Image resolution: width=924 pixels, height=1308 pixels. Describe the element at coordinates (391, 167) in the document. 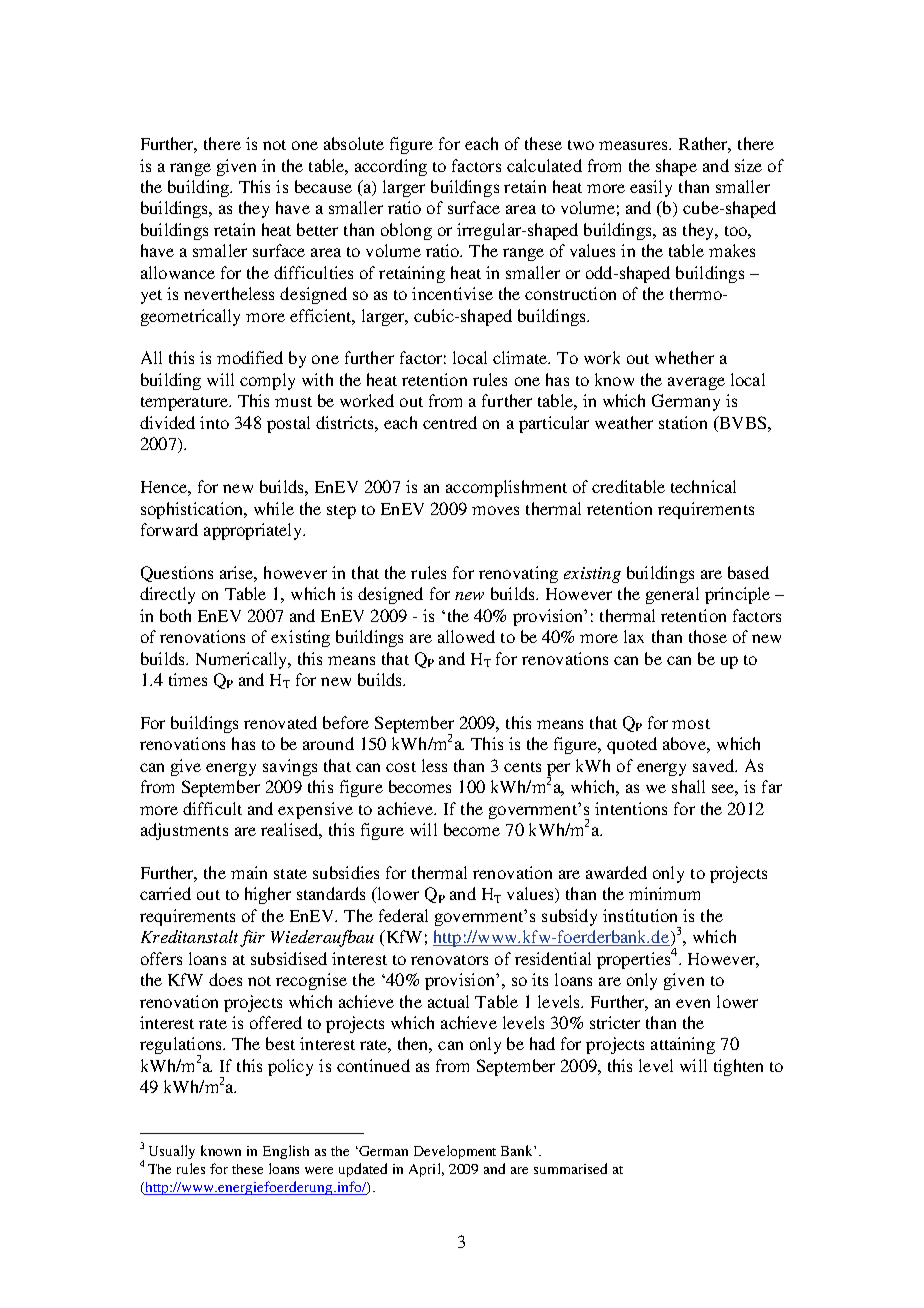

I see `according` at that location.
